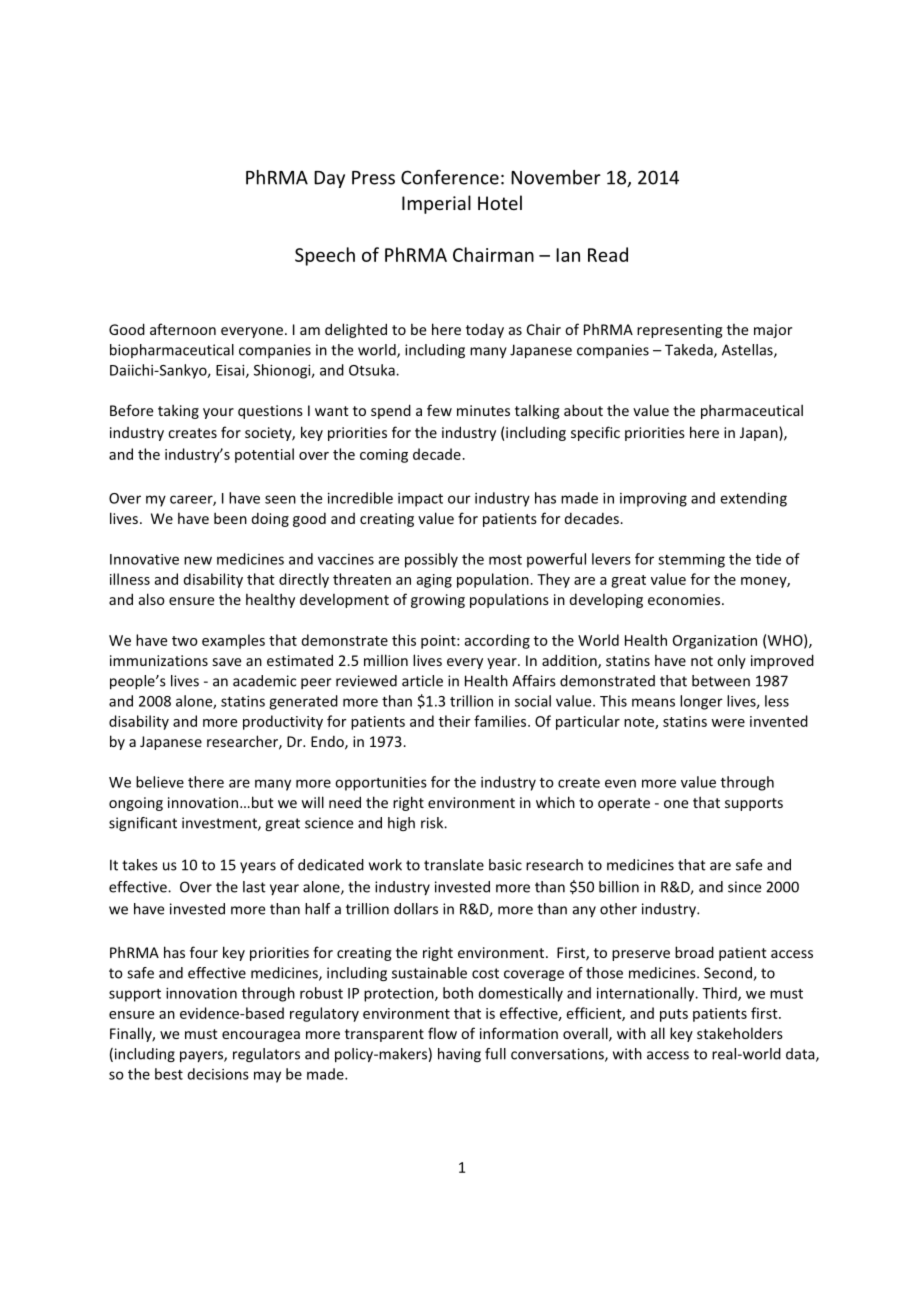 The width and height of the image is (924, 1308). Describe the element at coordinates (143, 824) in the image. I see `significant` at that location.
